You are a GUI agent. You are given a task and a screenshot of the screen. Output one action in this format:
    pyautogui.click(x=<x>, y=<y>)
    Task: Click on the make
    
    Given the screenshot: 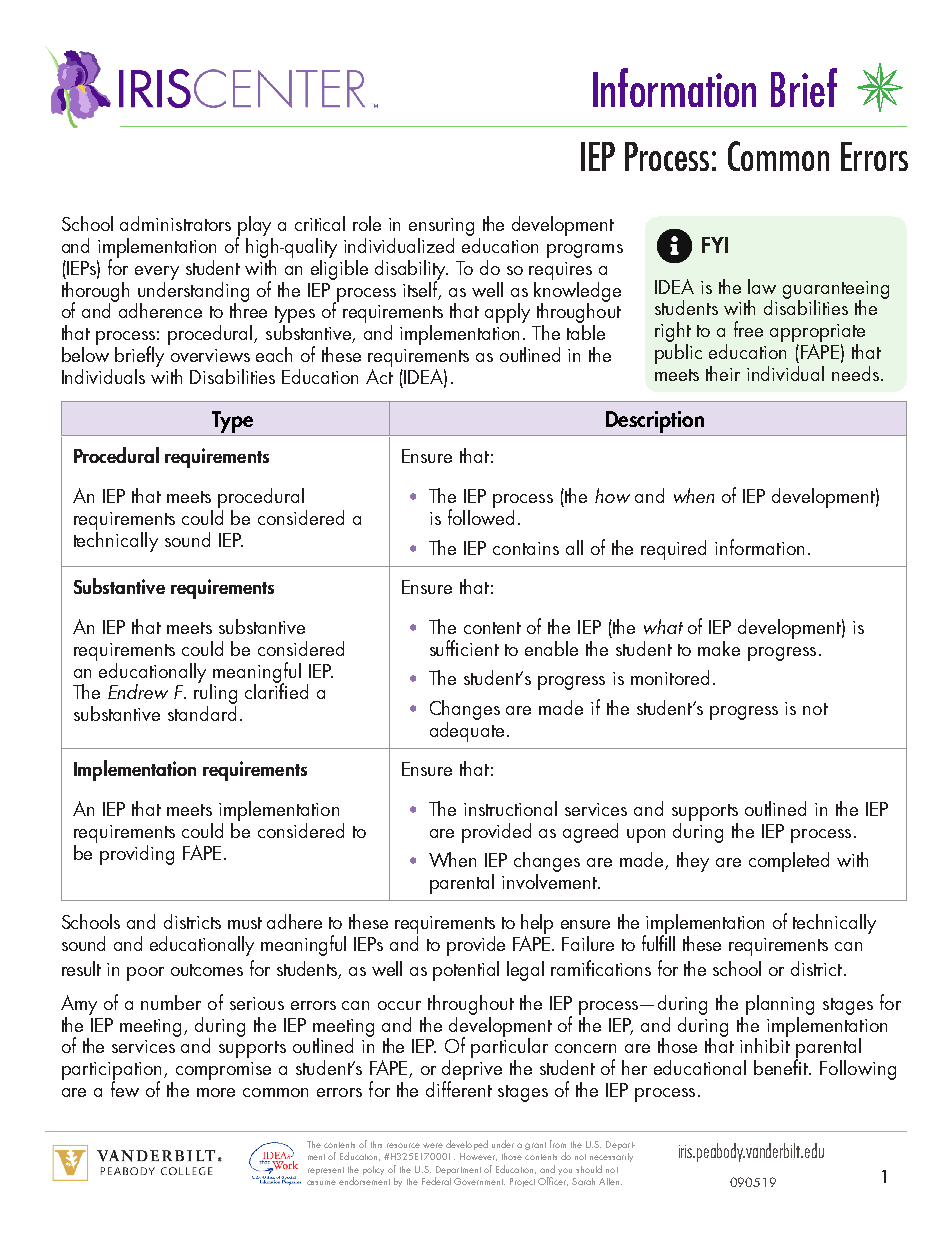 What is the action you would take?
    pyautogui.click(x=719, y=648)
